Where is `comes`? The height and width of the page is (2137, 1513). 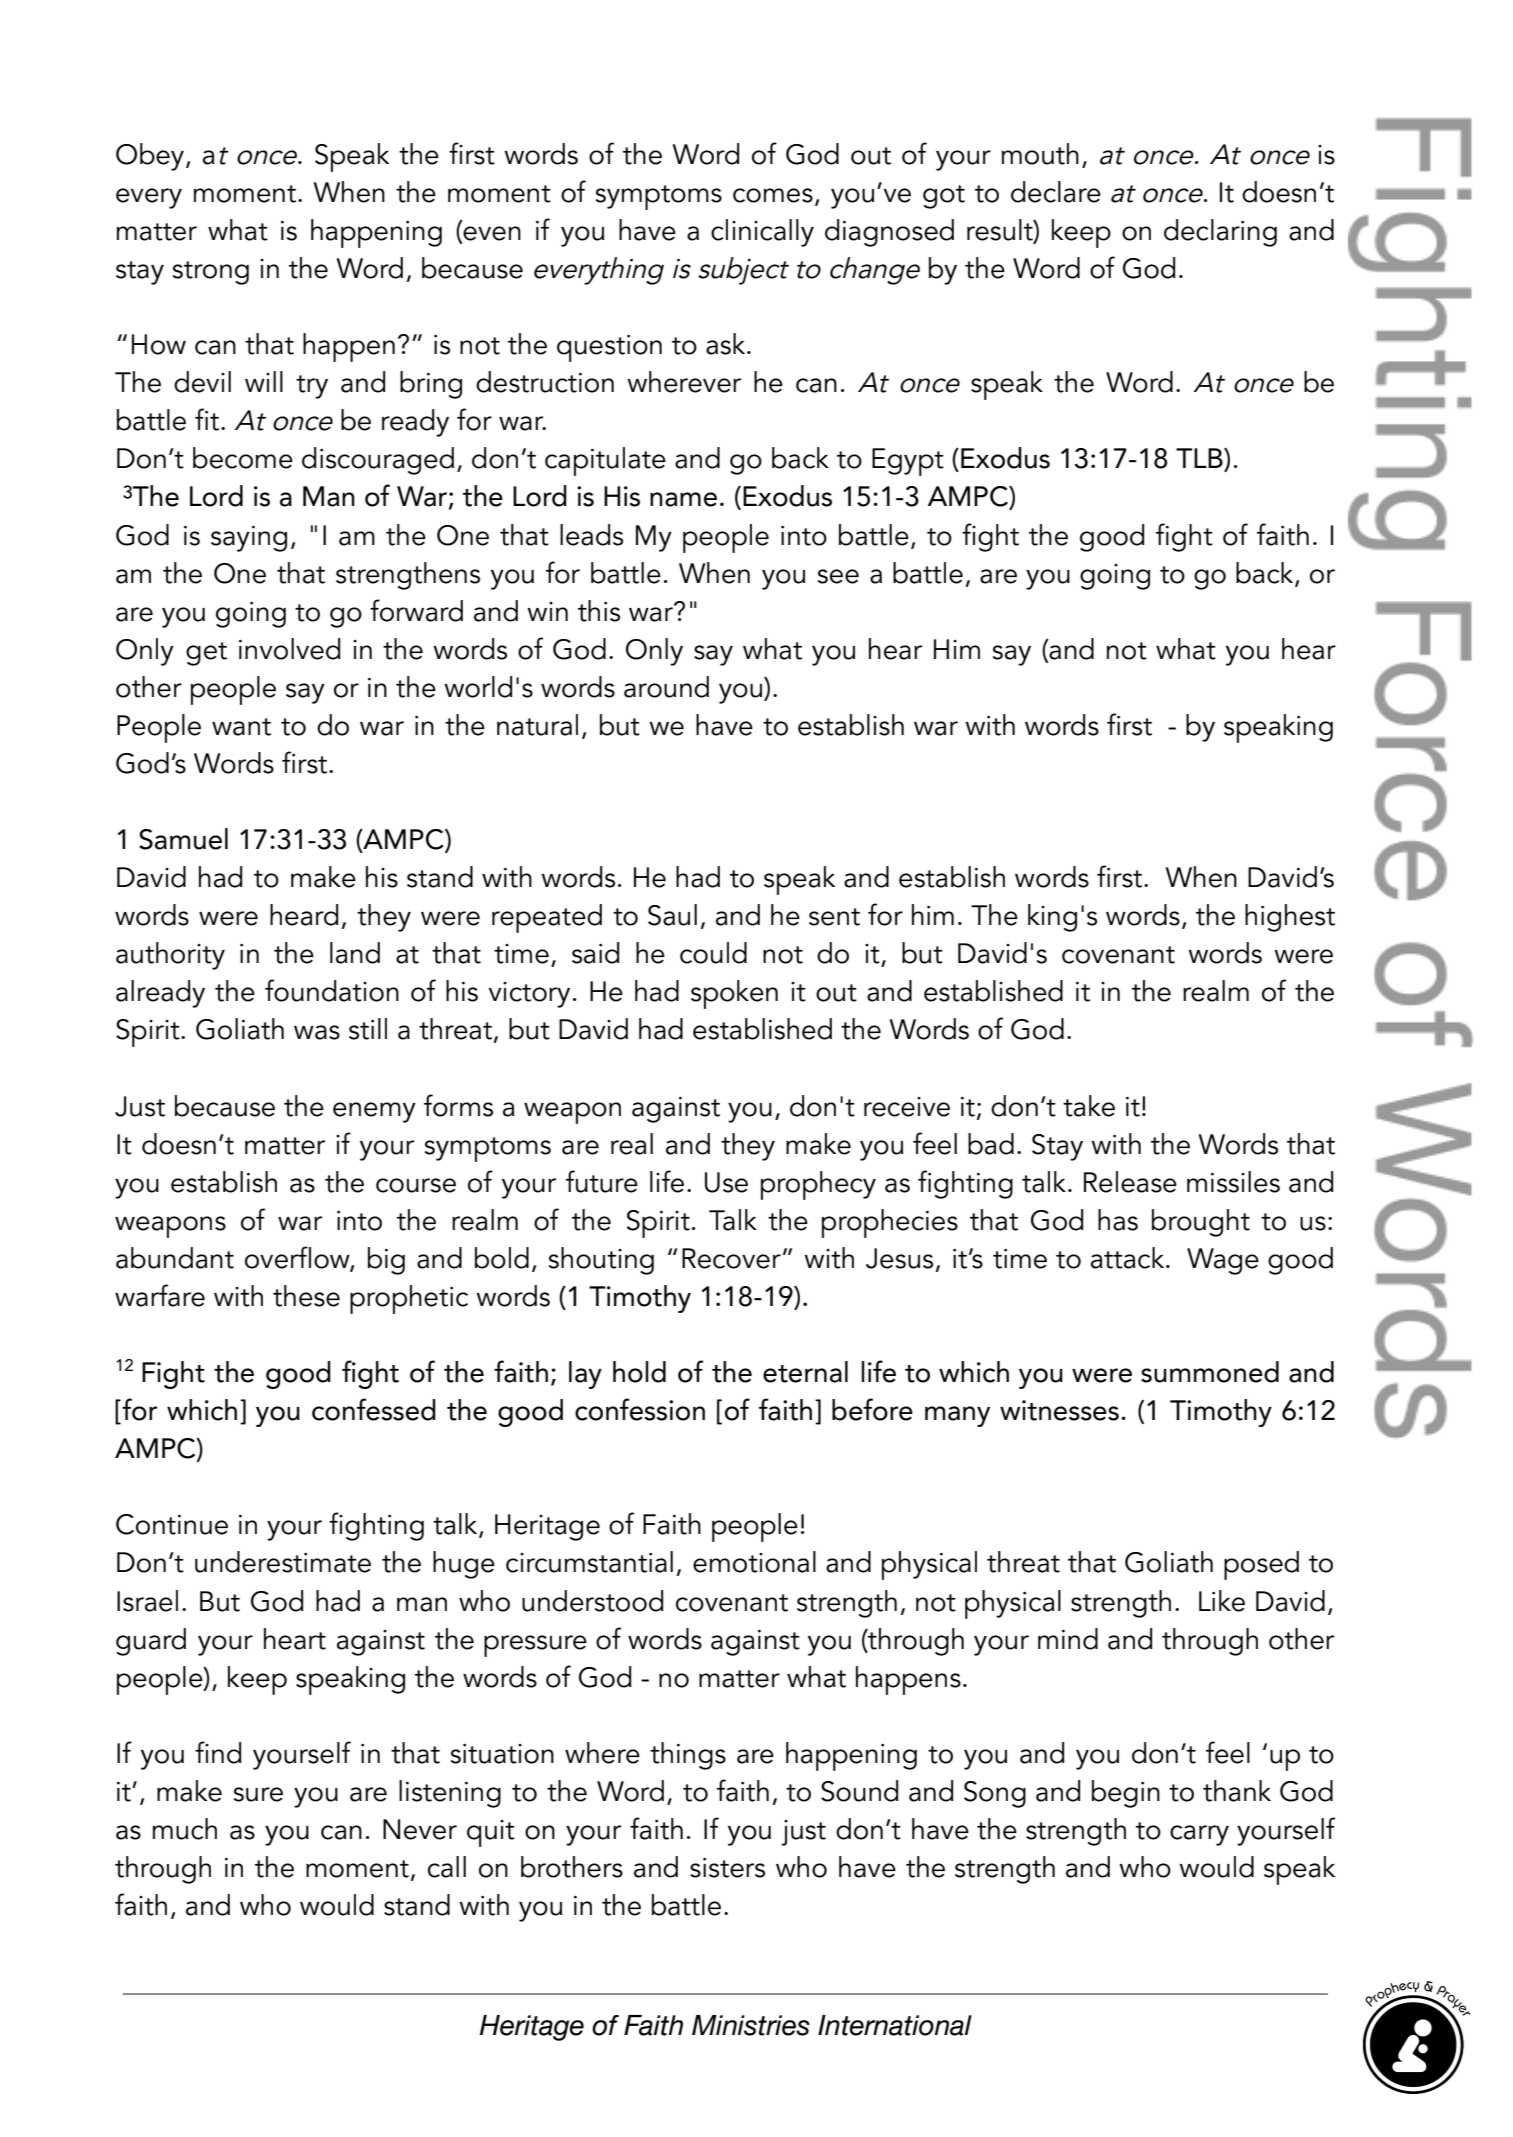 comes is located at coordinates (773, 195).
